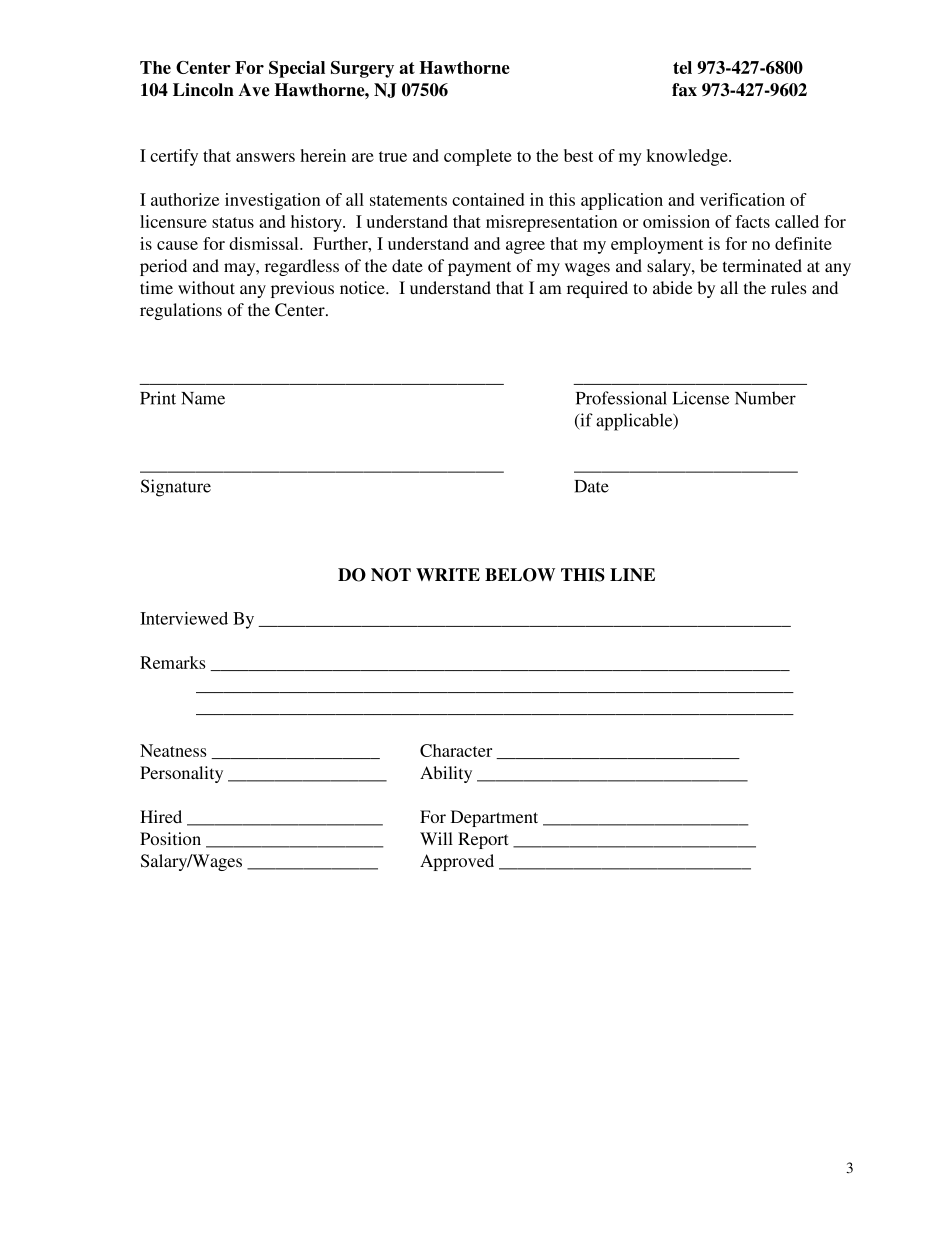  What do you see at coordinates (176, 488) in the screenshot?
I see `Signature` at bounding box center [176, 488].
